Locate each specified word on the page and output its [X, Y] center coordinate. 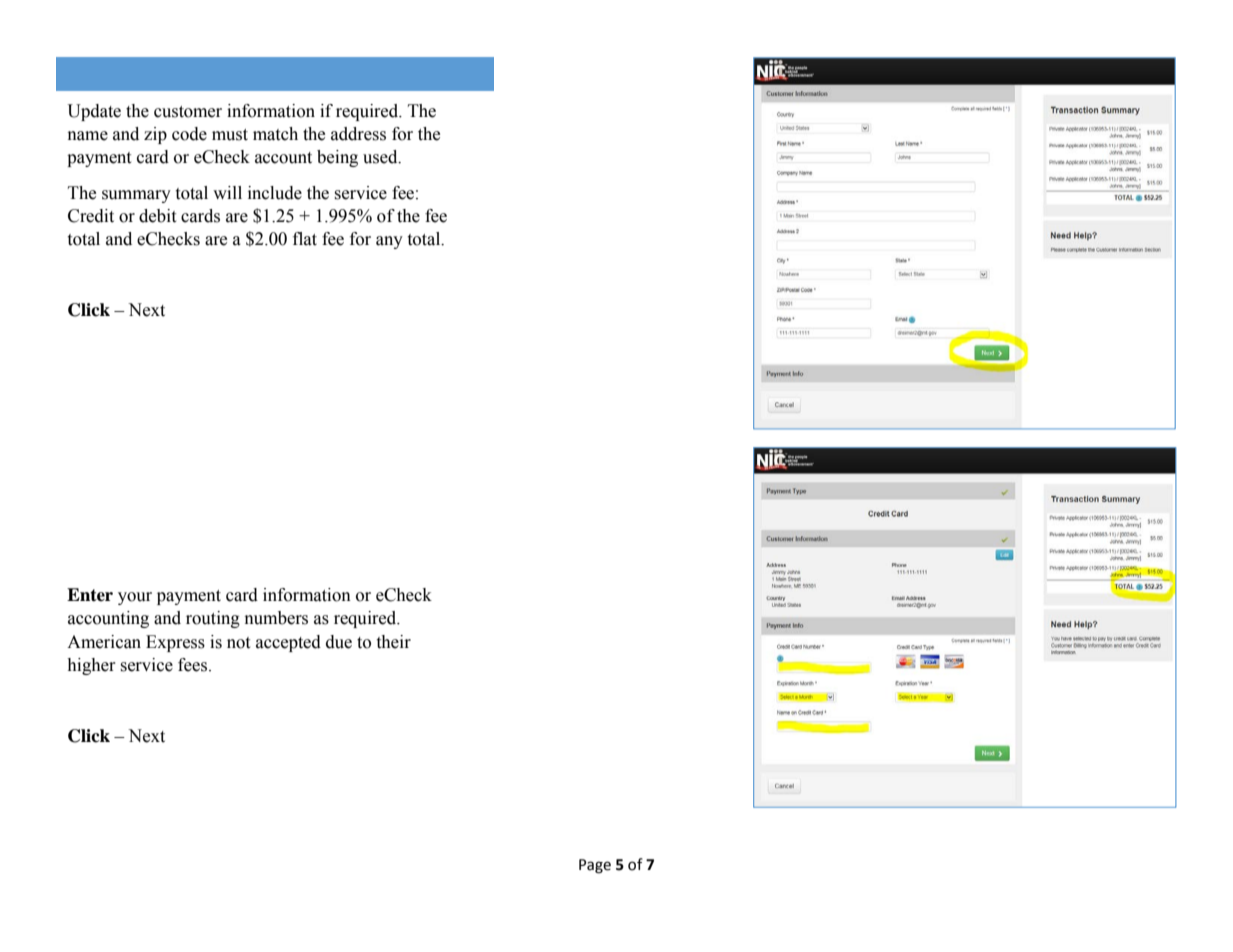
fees [194, 665]
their [394, 642]
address [358, 134]
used [381, 157]
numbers [276, 618]
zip [155, 135]
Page [595, 866]
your [135, 598]
